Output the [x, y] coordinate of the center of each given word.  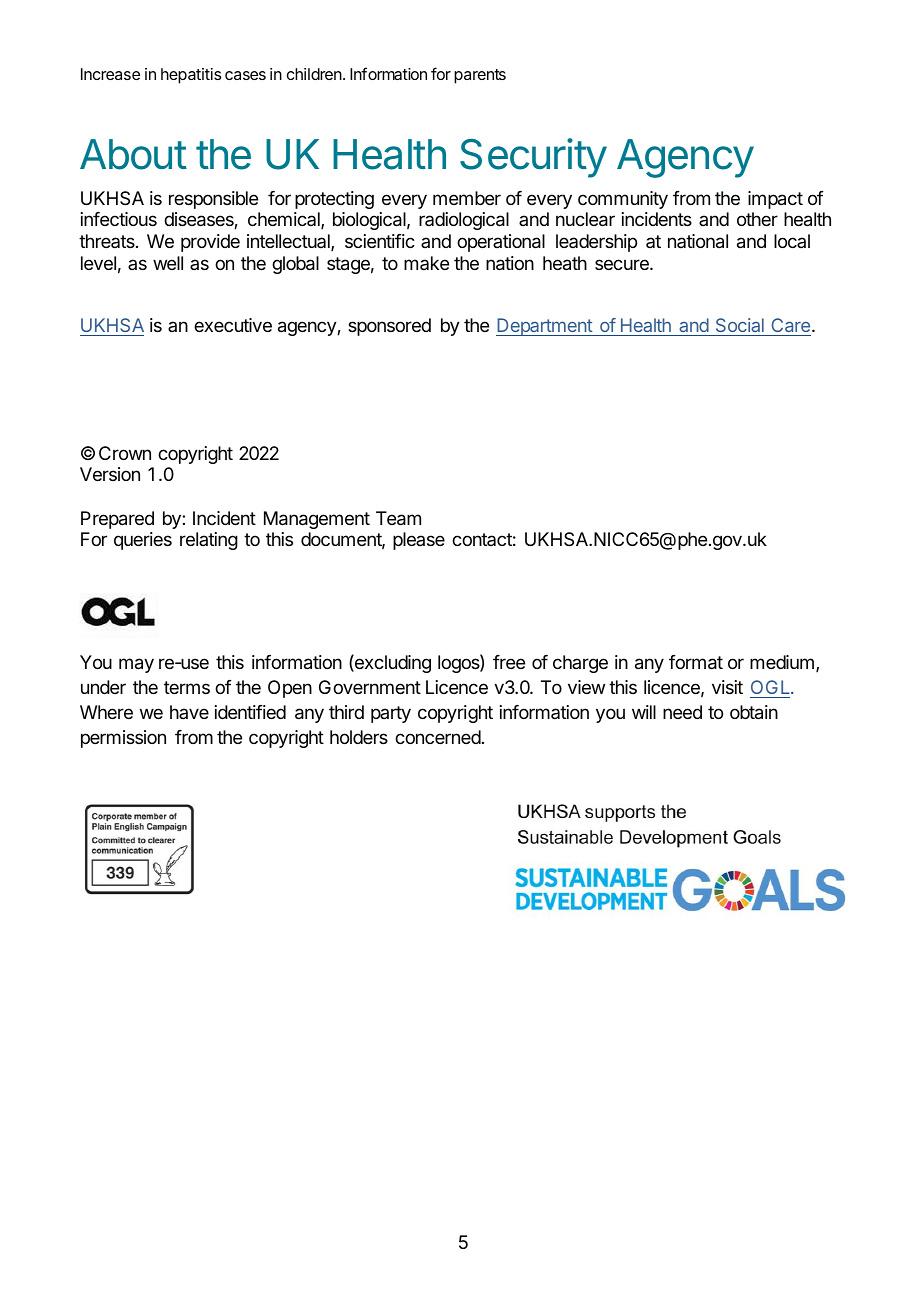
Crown [125, 453]
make [426, 263]
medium [782, 662]
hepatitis [191, 76]
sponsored [389, 327]
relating [209, 541]
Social [740, 325]
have [189, 712]
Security [533, 158]
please [419, 541]
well [168, 263]
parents [480, 76]
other [757, 219]
